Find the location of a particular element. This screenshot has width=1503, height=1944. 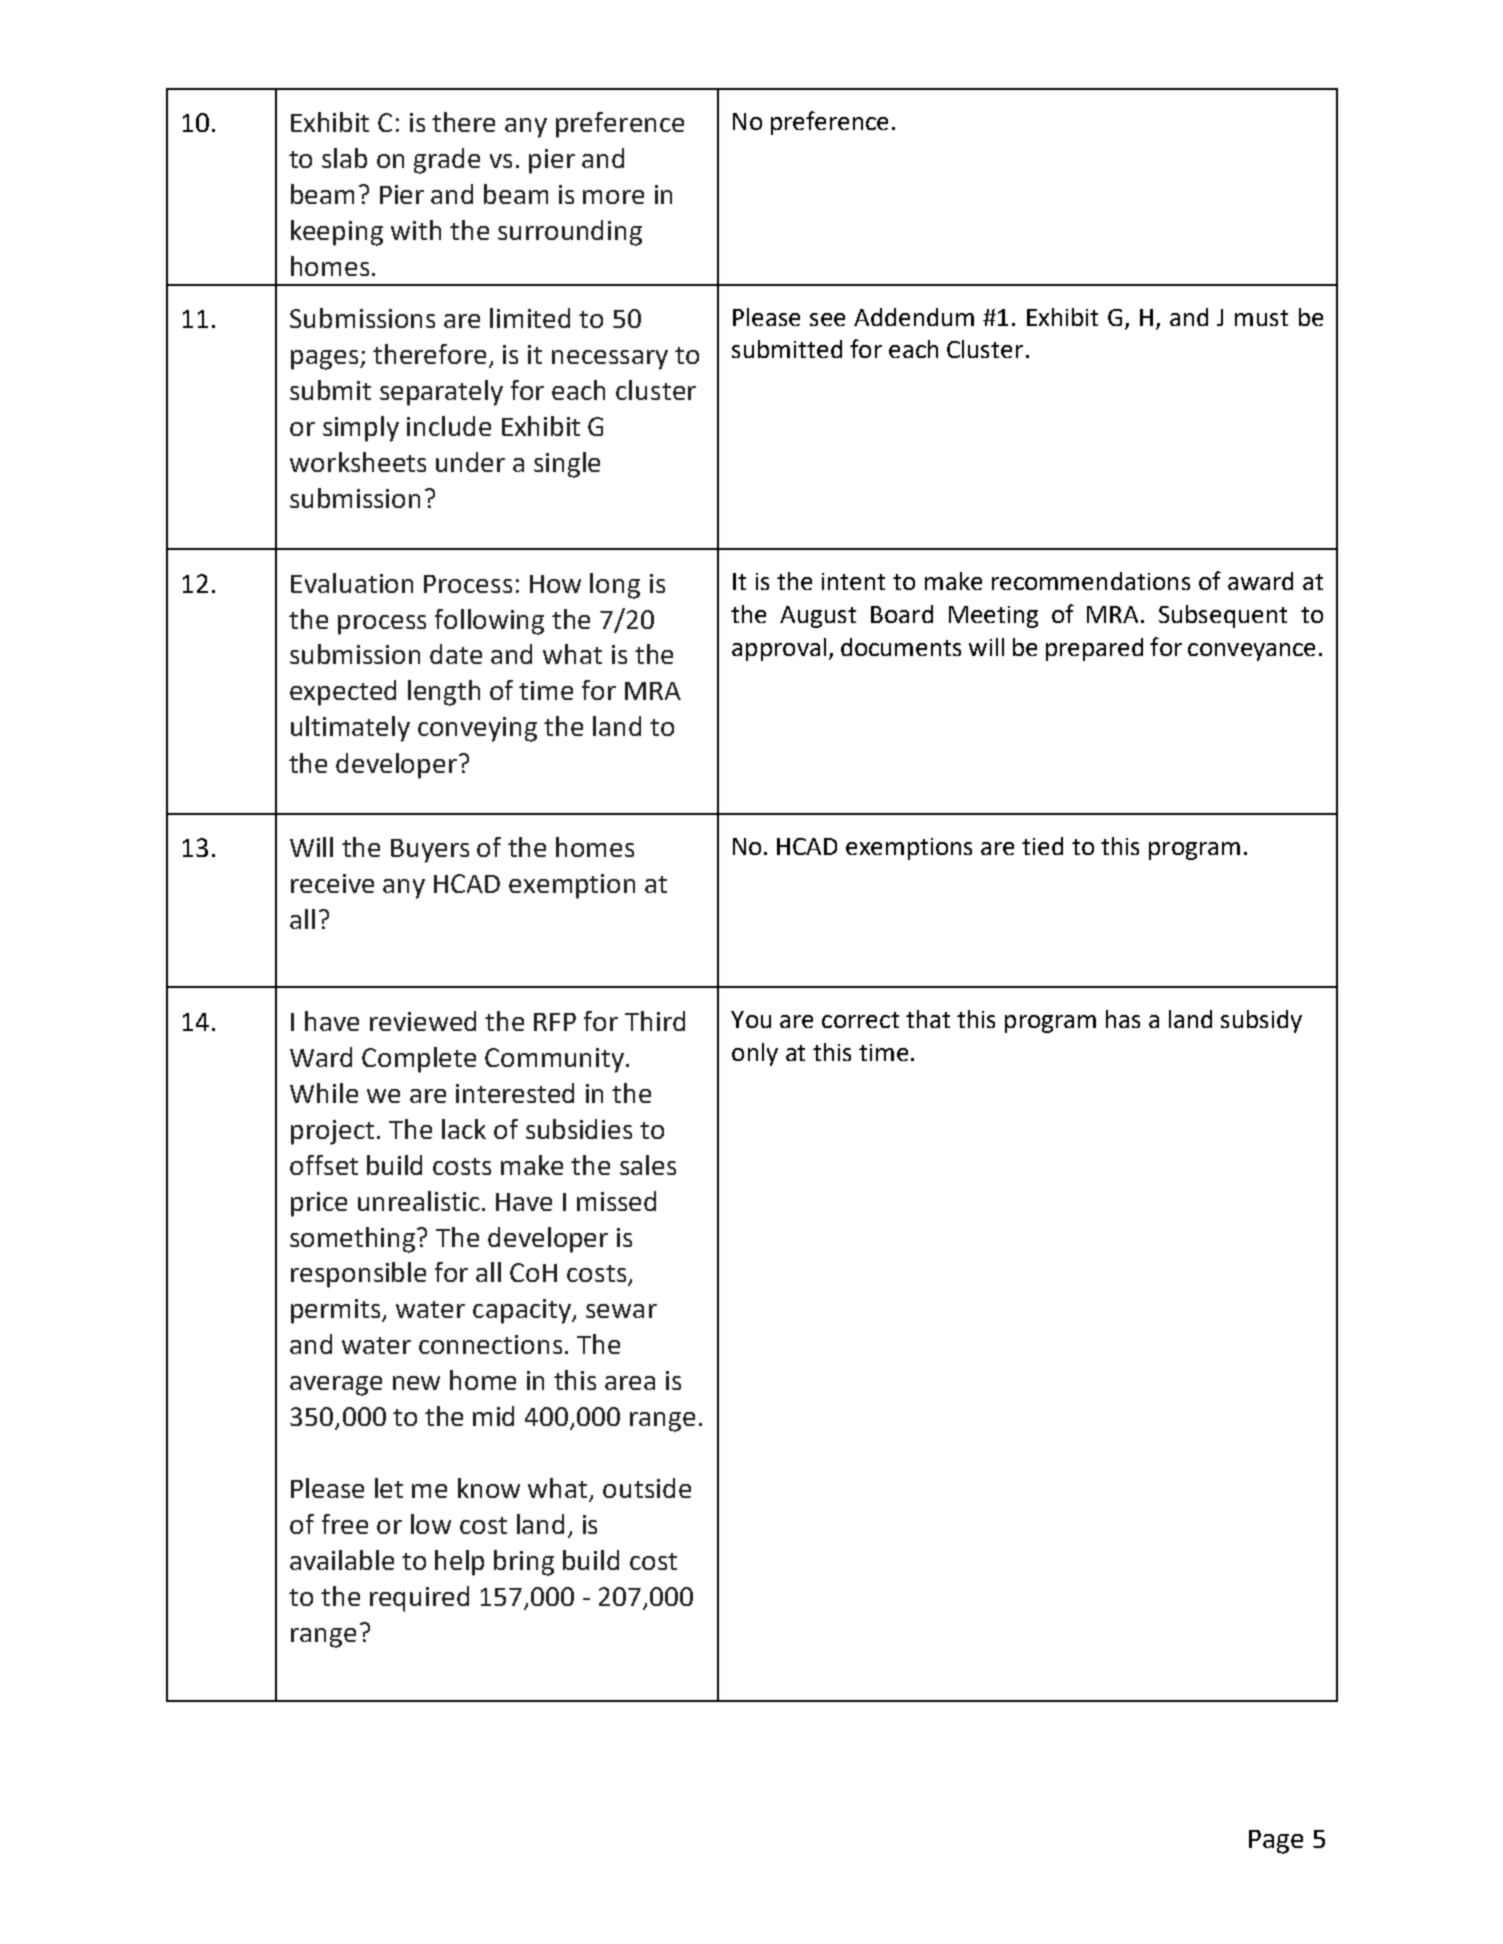

tied is located at coordinates (1042, 846).
